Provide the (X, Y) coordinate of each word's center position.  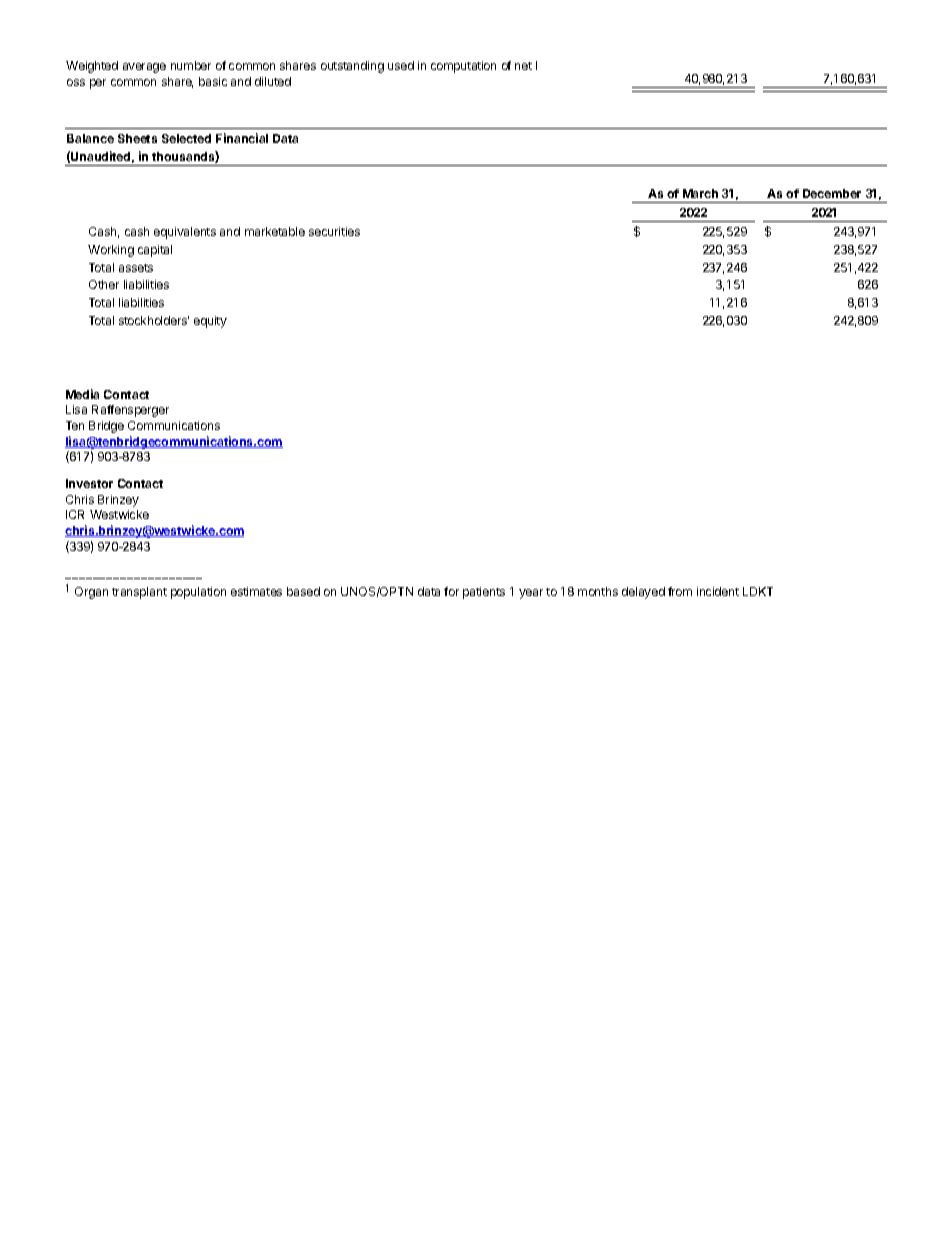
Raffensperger (130, 411)
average (144, 68)
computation (463, 67)
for (451, 591)
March (700, 193)
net (523, 66)
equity (210, 322)
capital (155, 251)
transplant (139, 593)
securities (334, 231)
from (680, 591)
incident (718, 591)
